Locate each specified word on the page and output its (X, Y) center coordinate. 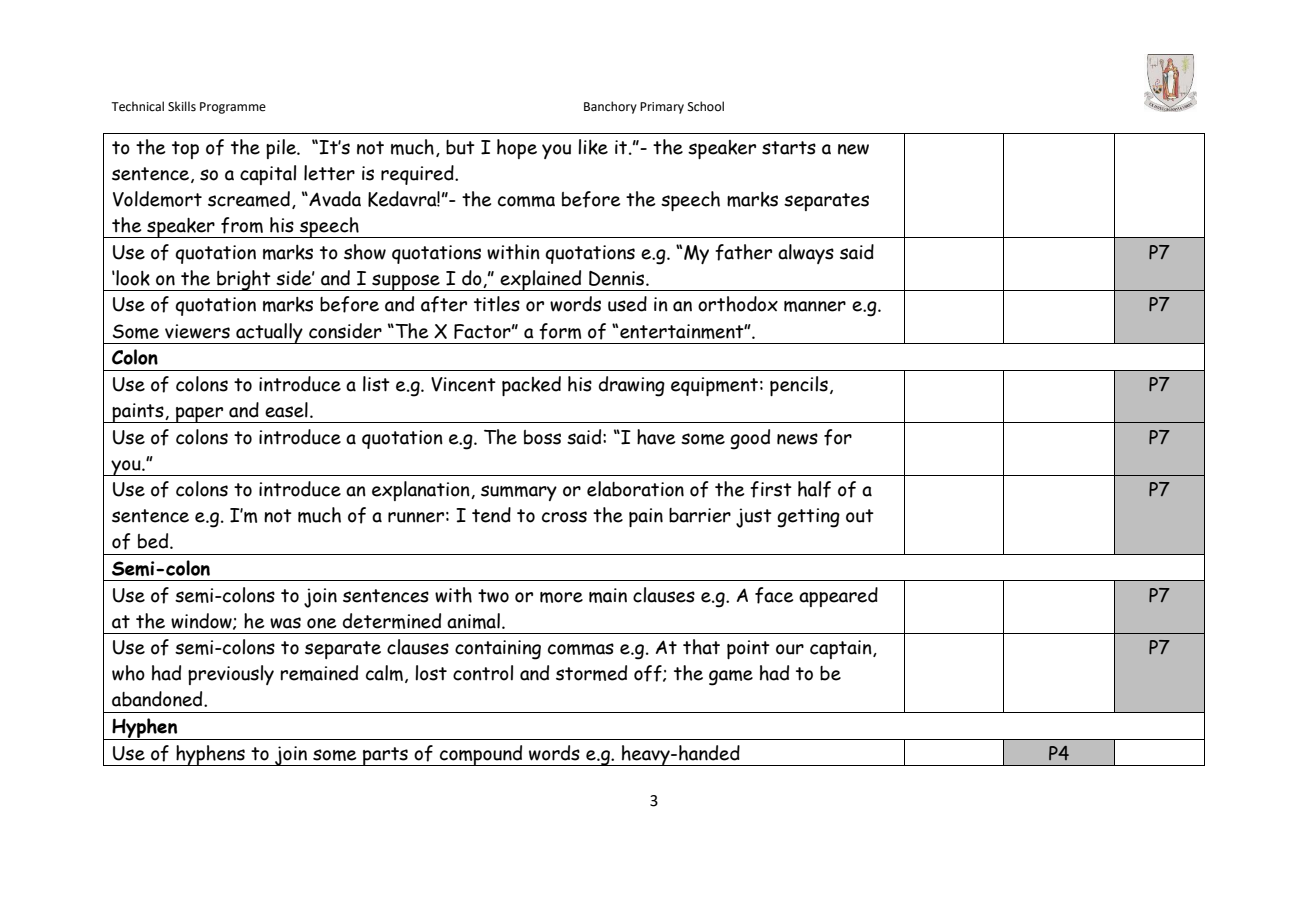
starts (789, 148)
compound (481, 755)
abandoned (158, 699)
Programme (233, 108)
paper (199, 415)
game (731, 678)
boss (542, 437)
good (750, 439)
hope (517, 149)
